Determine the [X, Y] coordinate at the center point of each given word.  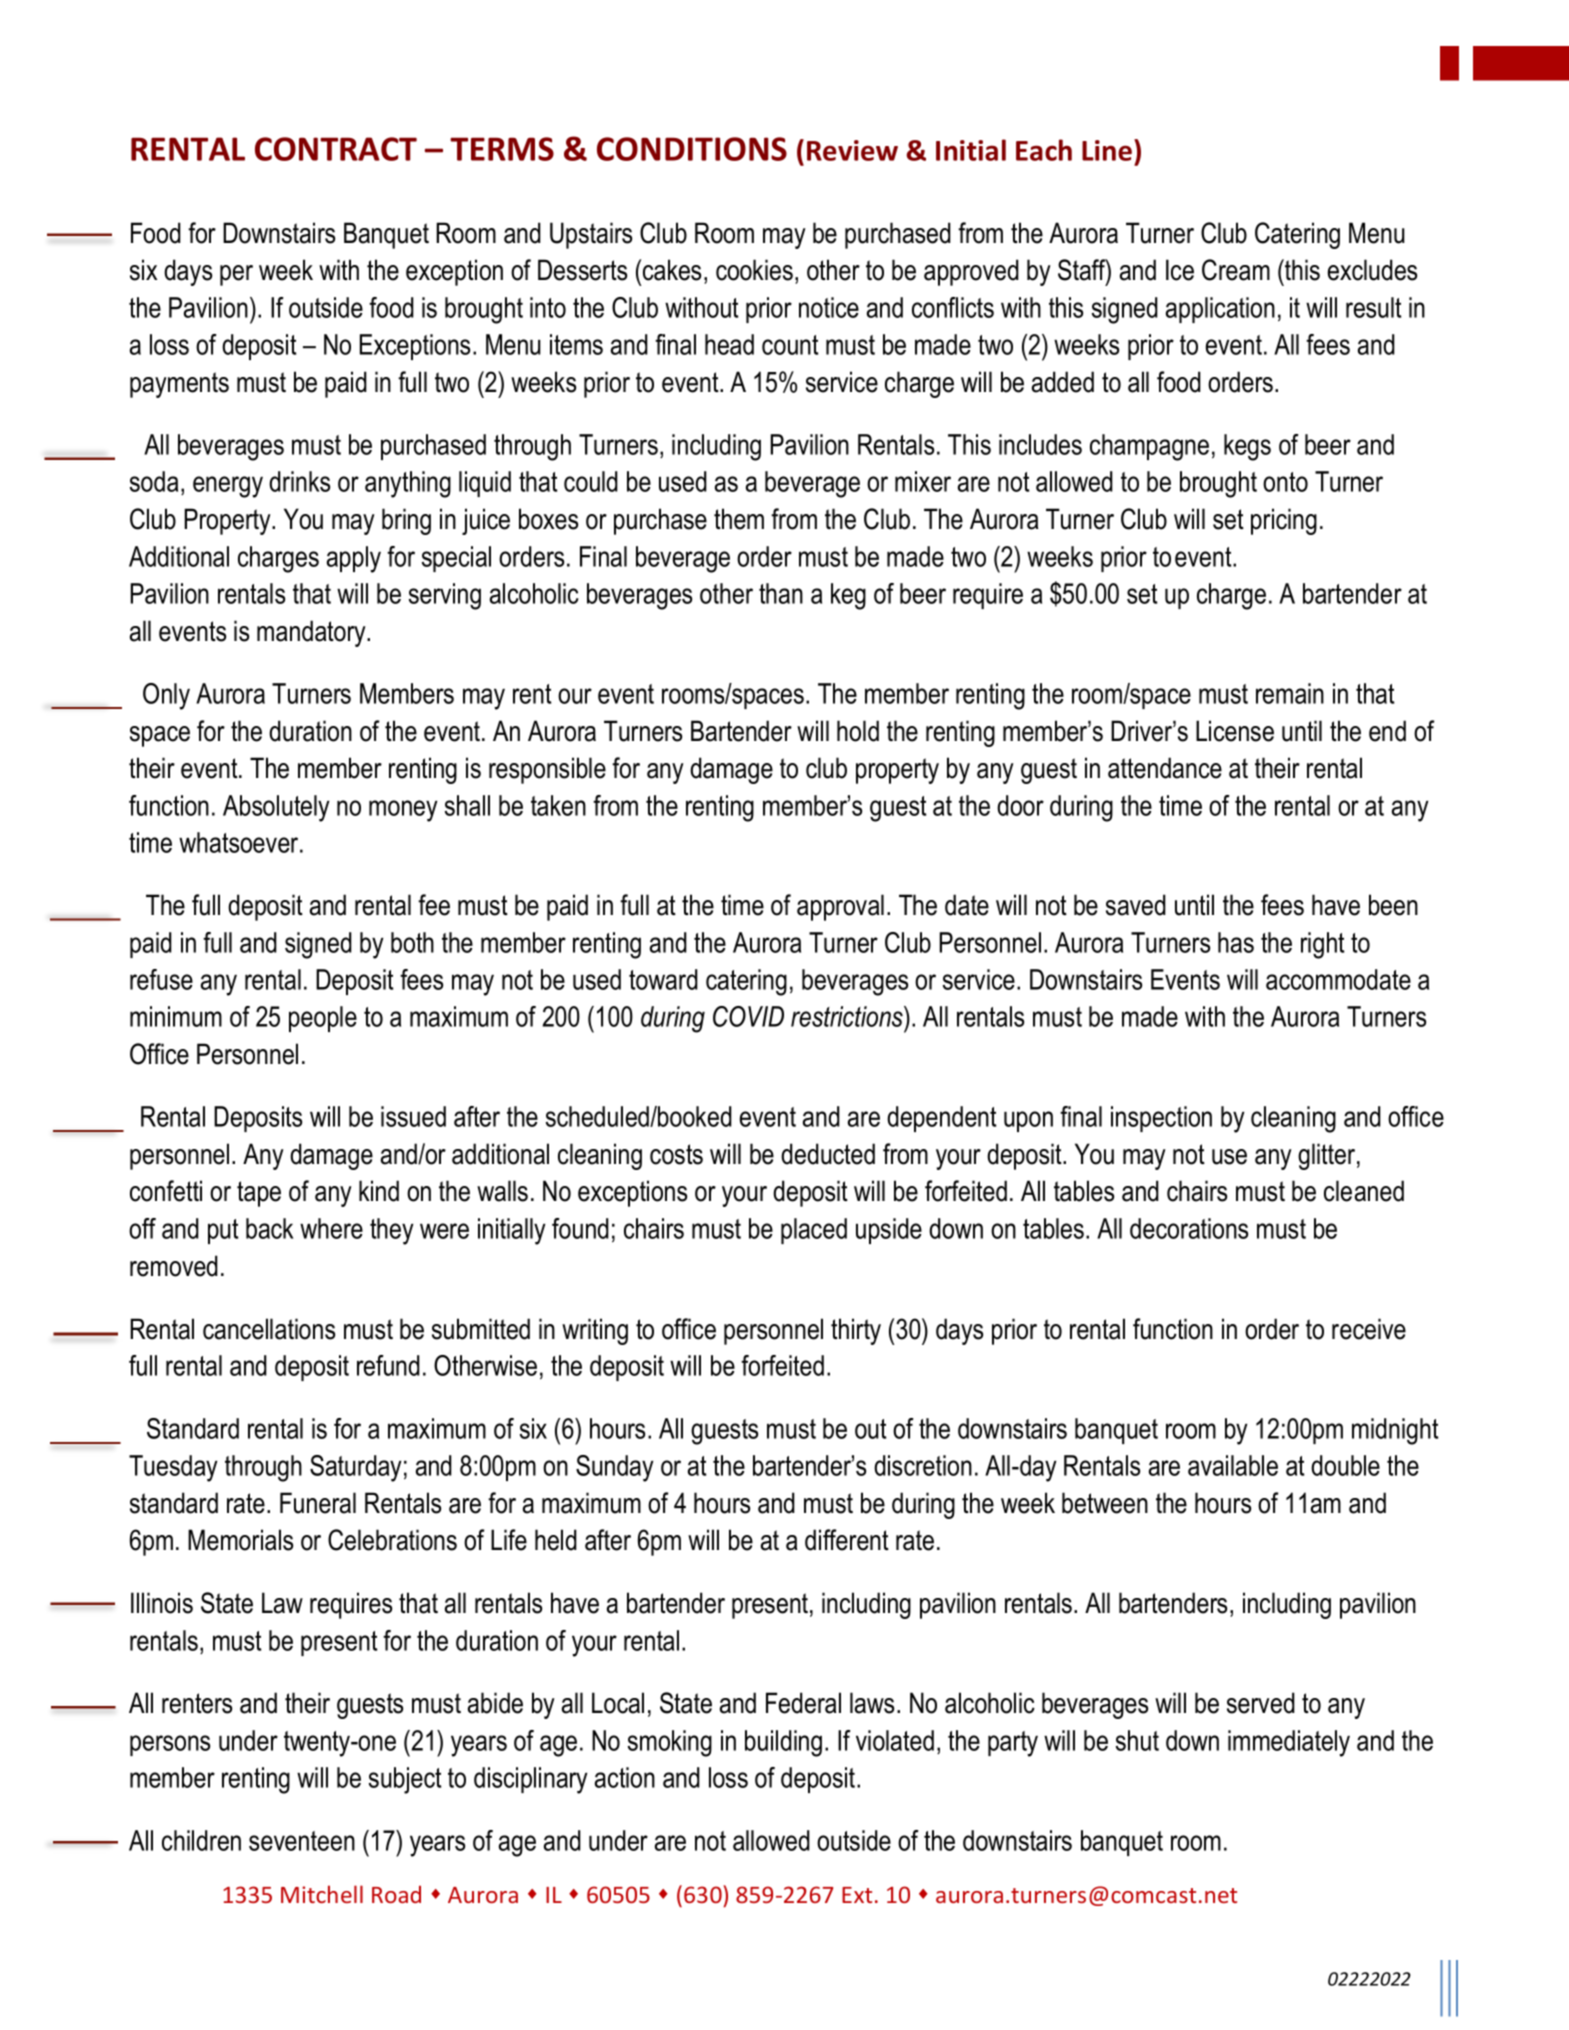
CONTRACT [336, 149]
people [323, 1019]
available [1233, 1465]
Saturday [356, 1468]
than [781, 593]
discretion [923, 1465]
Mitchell [322, 1894]
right [1323, 945]
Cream [1236, 270]
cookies [754, 270]
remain [1290, 693]
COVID [748, 1016]
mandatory [312, 633]
